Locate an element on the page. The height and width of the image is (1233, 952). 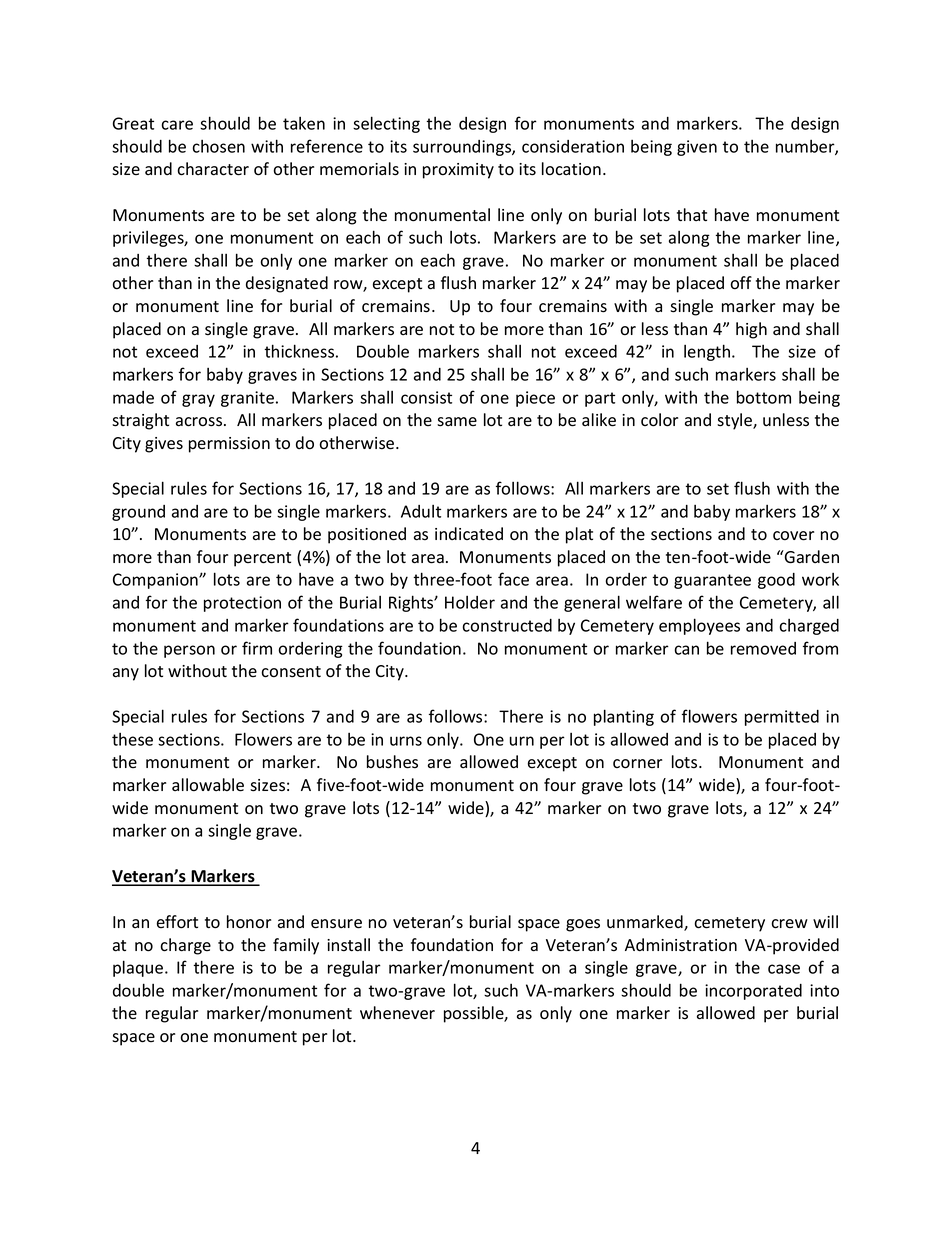
plaque is located at coordinates (139, 968).
